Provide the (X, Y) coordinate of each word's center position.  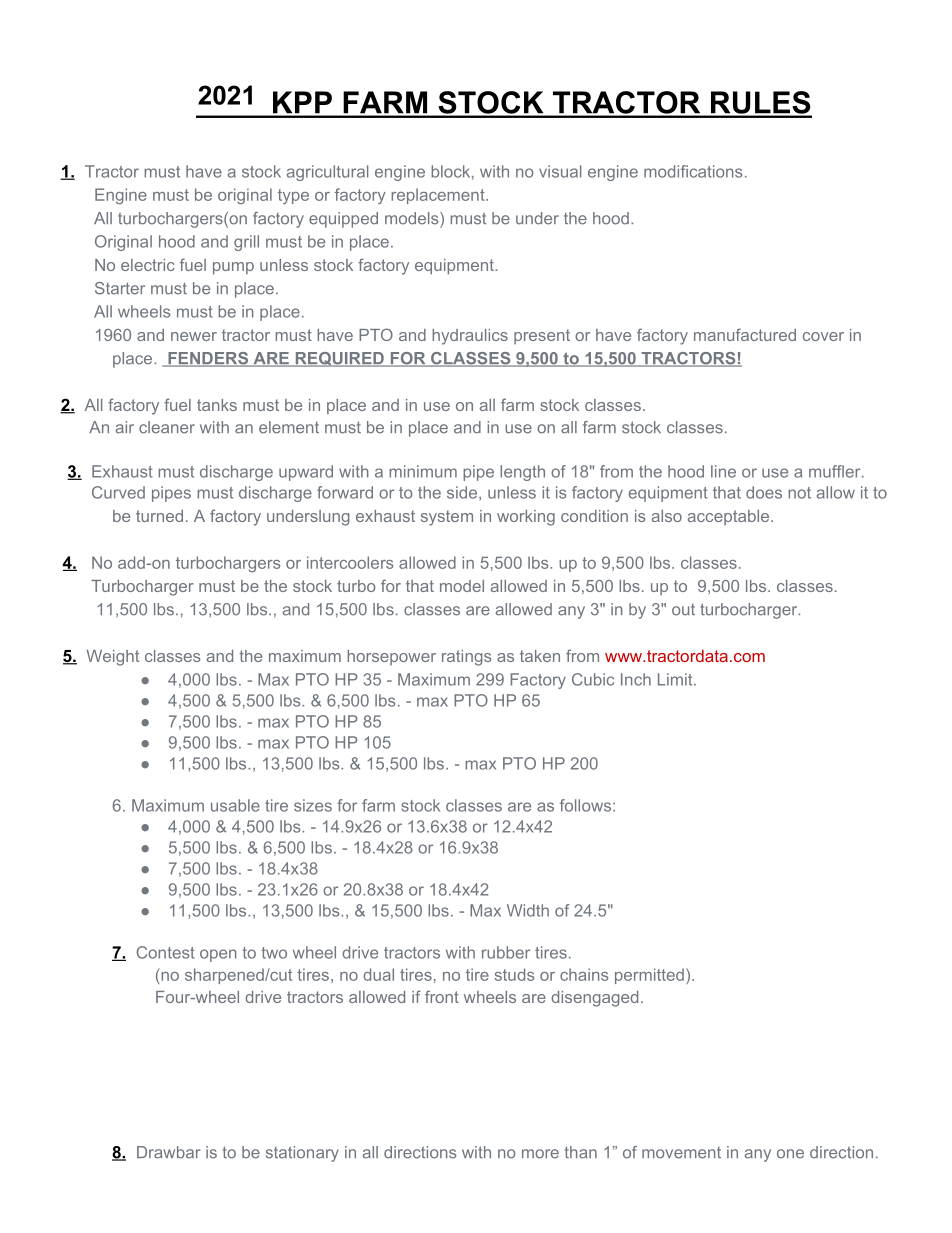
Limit (676, 679)
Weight (113, 658)
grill (246, 243)
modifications (693, 171)
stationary (302, 1154)
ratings (466, 658)
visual (560, 171)
